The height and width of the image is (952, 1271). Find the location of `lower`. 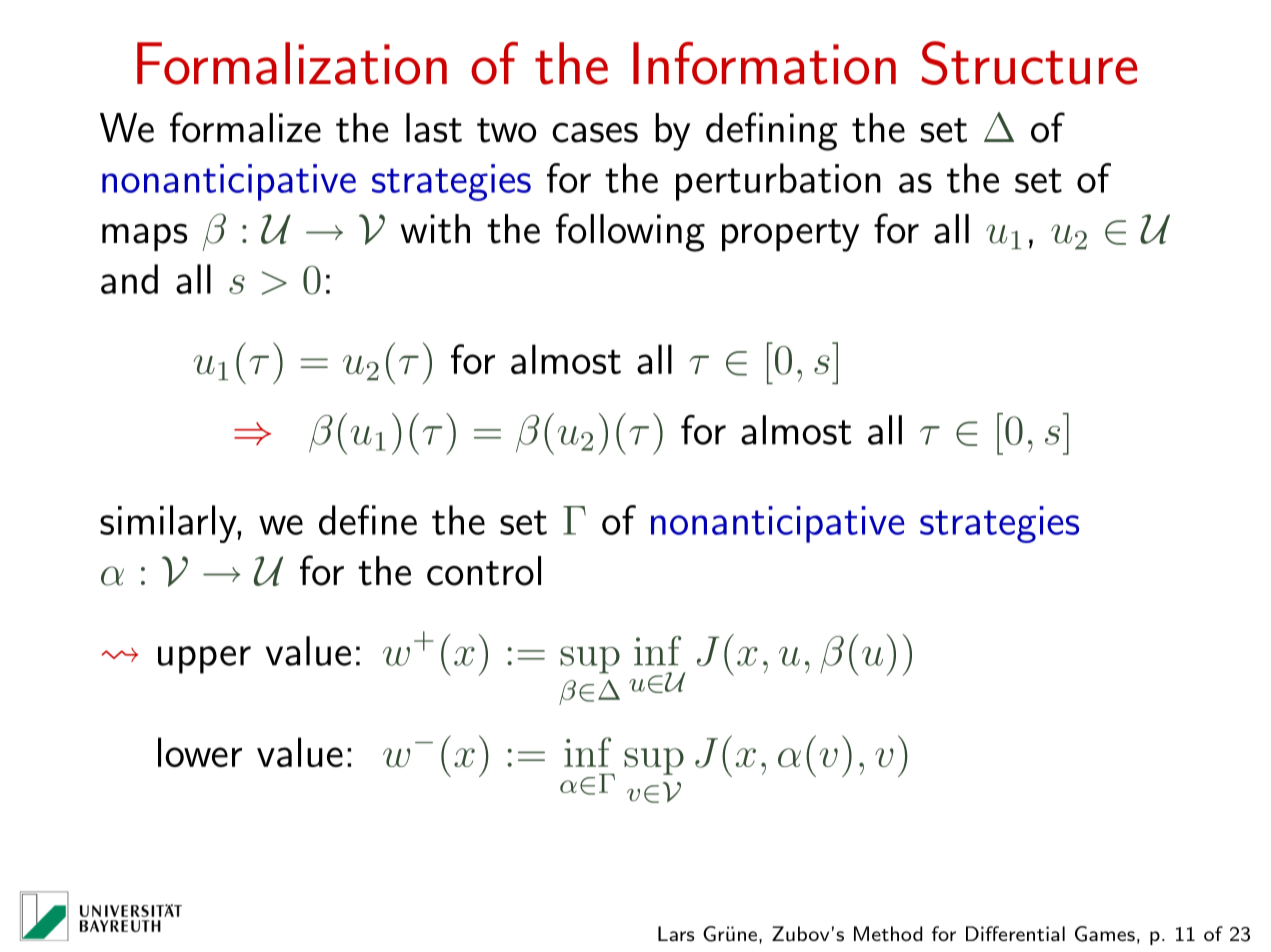

lower is located at coordinates (200, 752).
